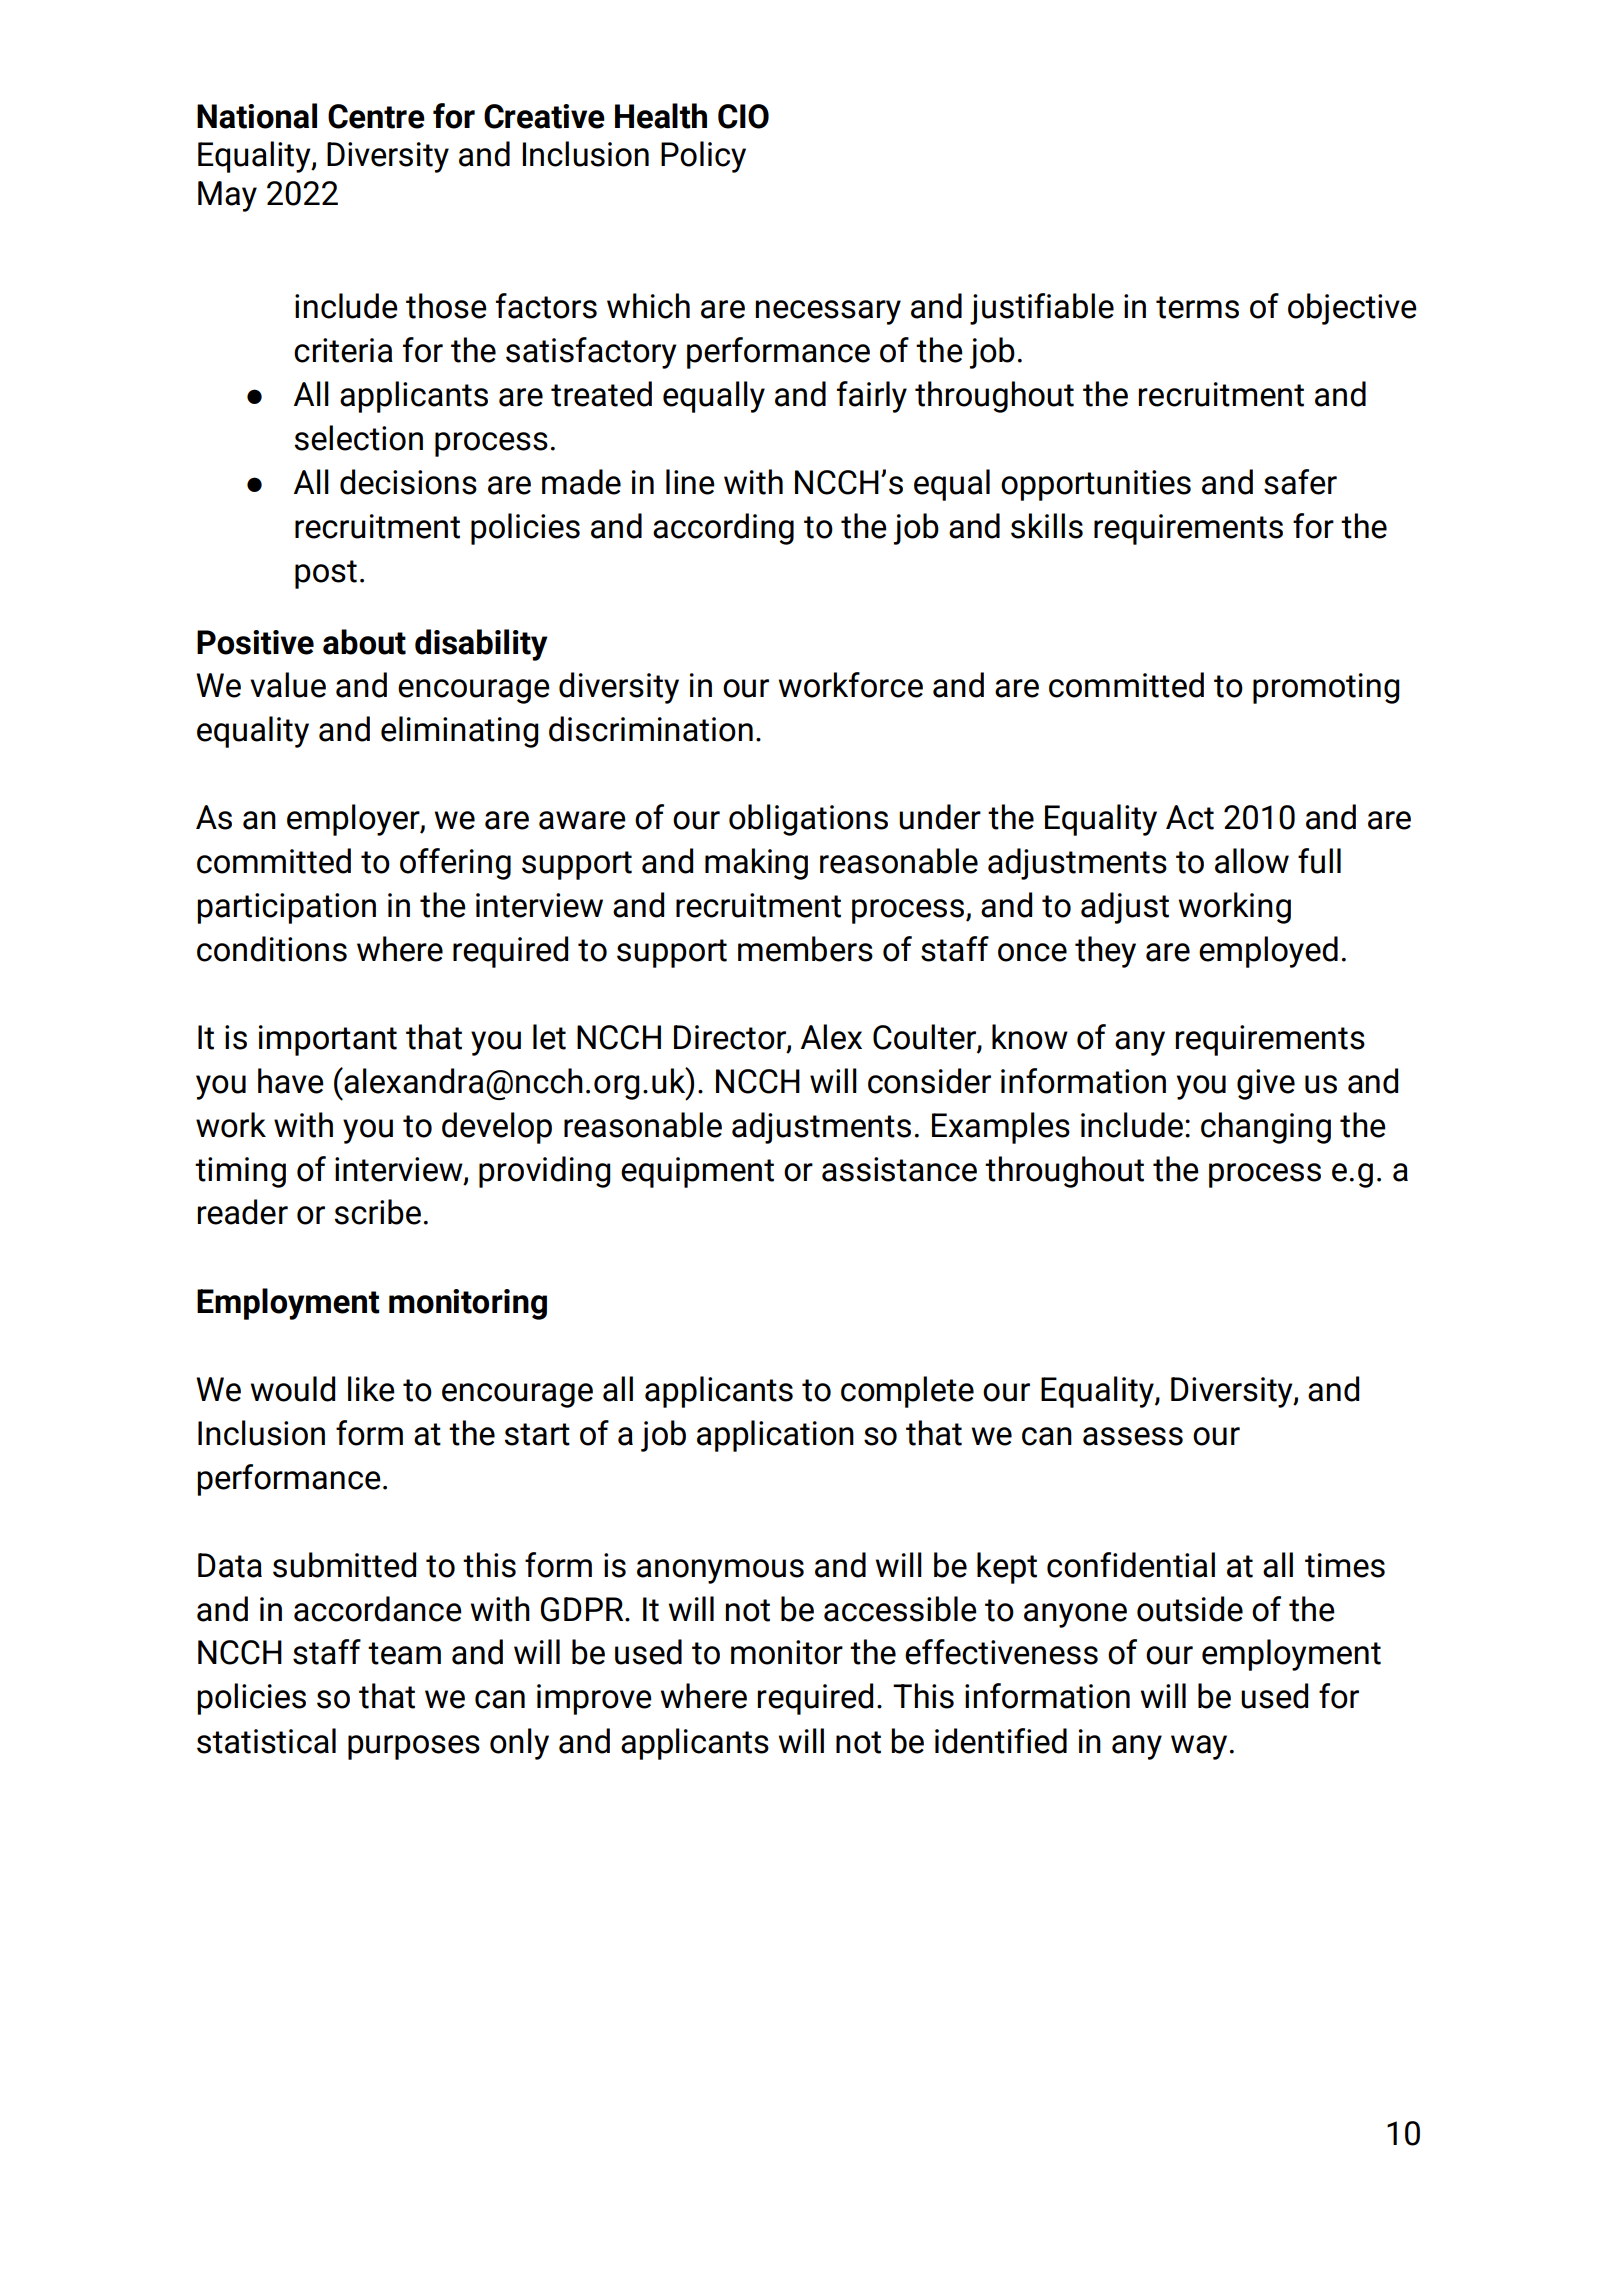 Image resolution: width=1617 pixels, height=2288 pixels. Describe the element at coordinates (404, 1653) in the screenshot. I see `team` at that location.
